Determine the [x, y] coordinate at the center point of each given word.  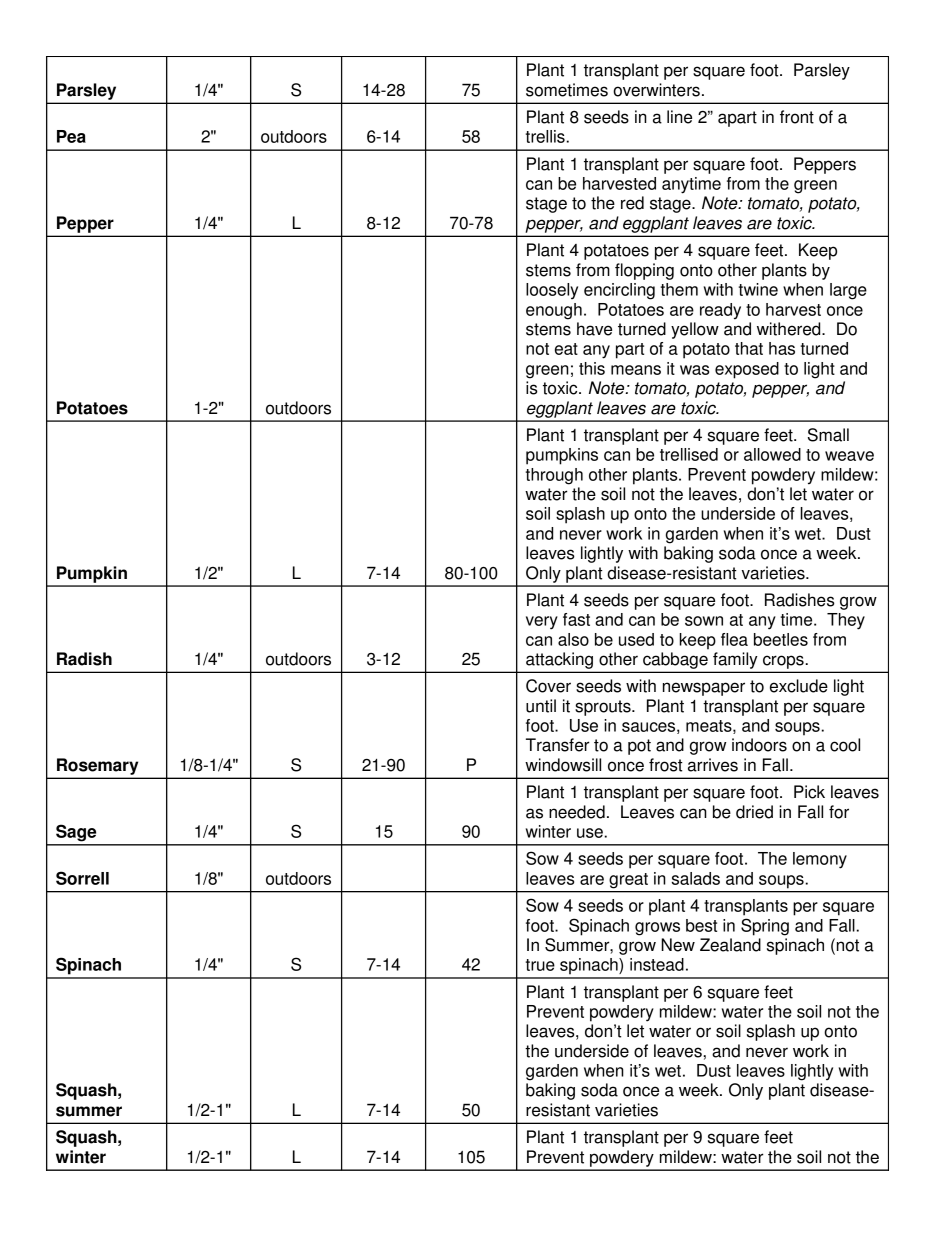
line [679, 117]
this [592, 368]
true [540, 965]
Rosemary [97, 766]
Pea [71, 136]
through [554, 476]
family [735, 660]
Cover [548, 686]
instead [657, 964]
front [797, 117]
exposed [747, 370]
